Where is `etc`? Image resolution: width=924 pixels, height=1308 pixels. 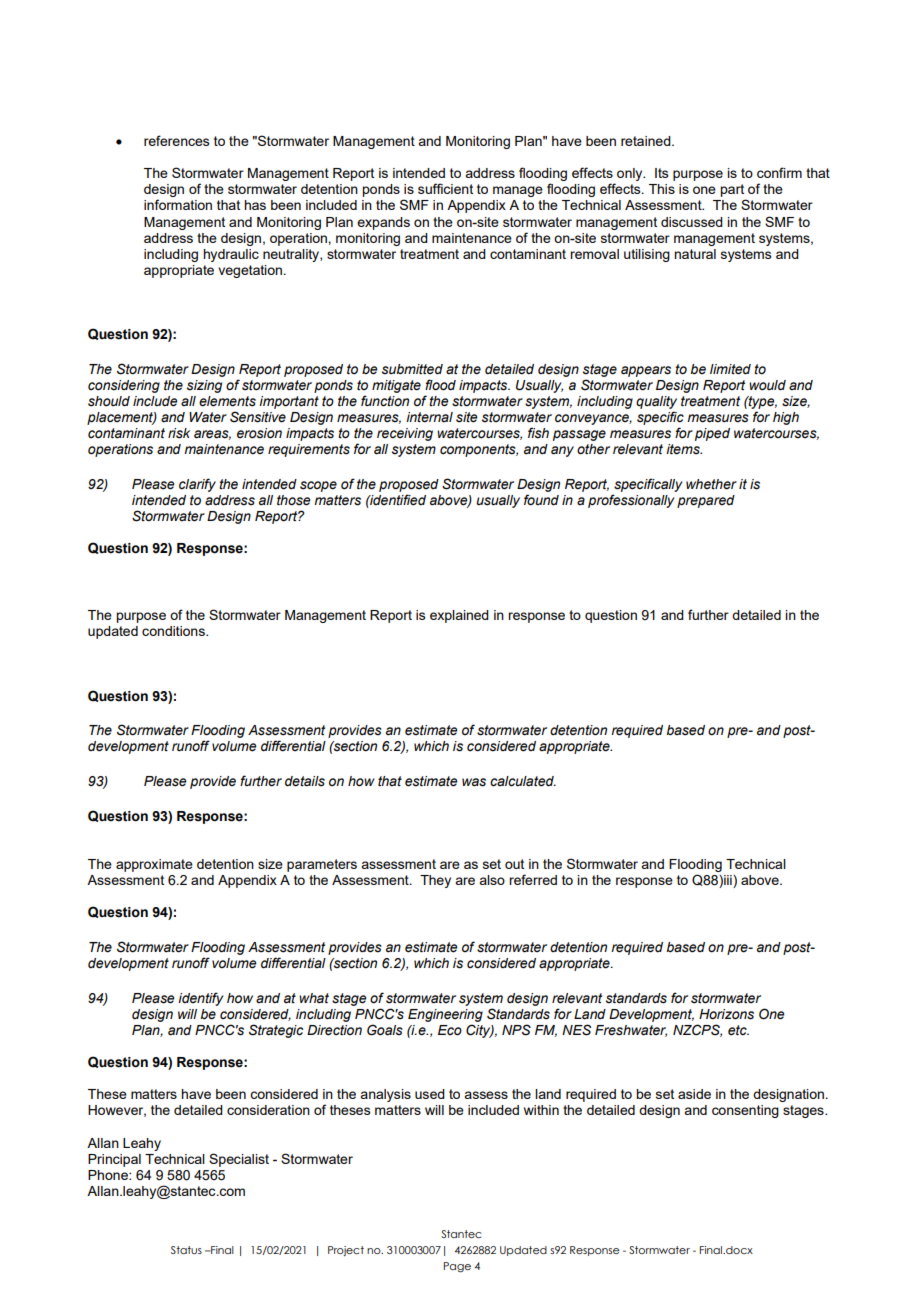 etc is located at coordinates (738, 1030).
